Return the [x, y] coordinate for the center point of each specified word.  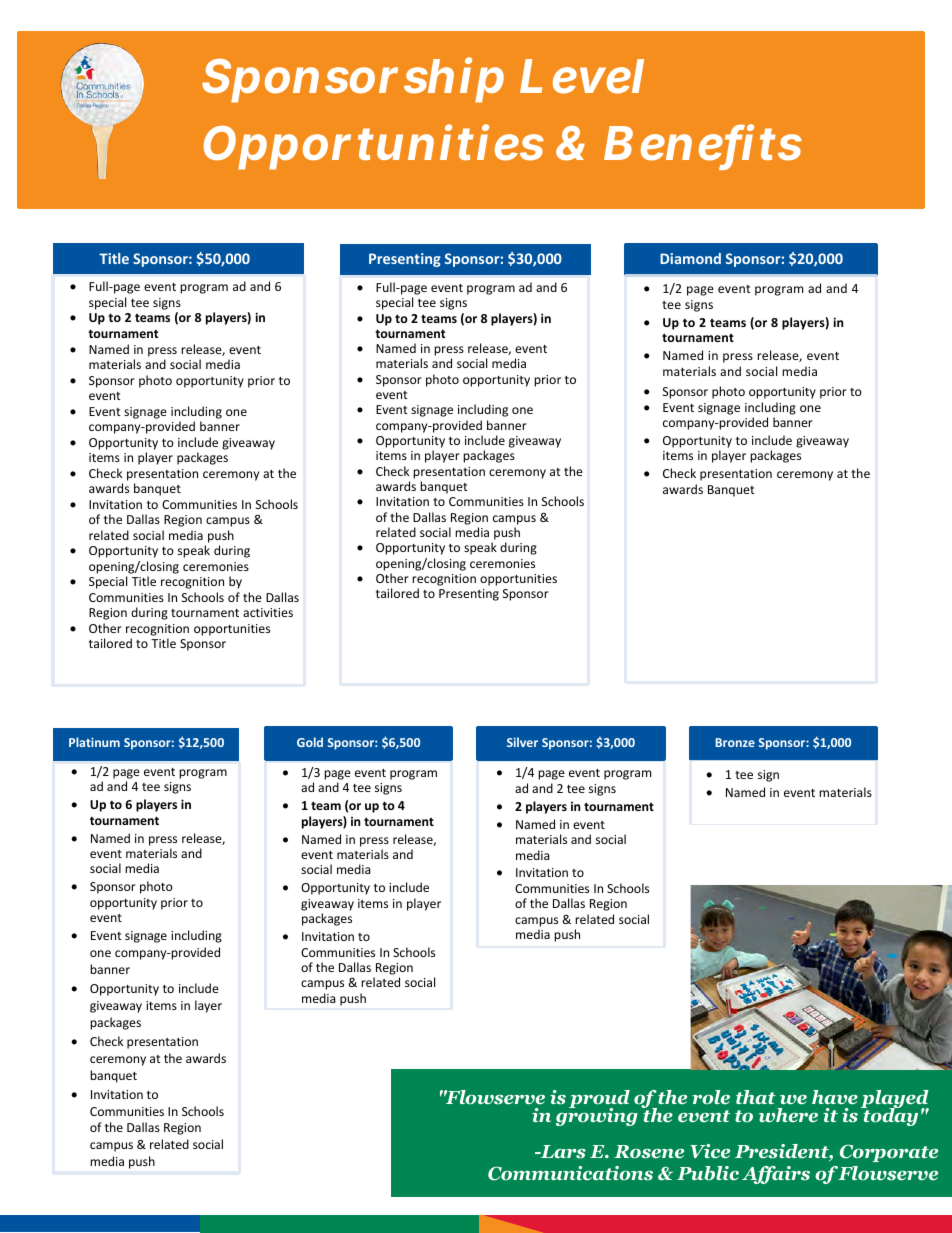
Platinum [94, 742]
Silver [522, 742]
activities [268, 612]
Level [582, 76]
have [835, 1097]
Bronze [735, 742]
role [711, 1097]
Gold [310, 742]
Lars [562, 1152]
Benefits [703, 144]
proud [599, 1100]
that [756, 1097]
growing [597, 1116]
